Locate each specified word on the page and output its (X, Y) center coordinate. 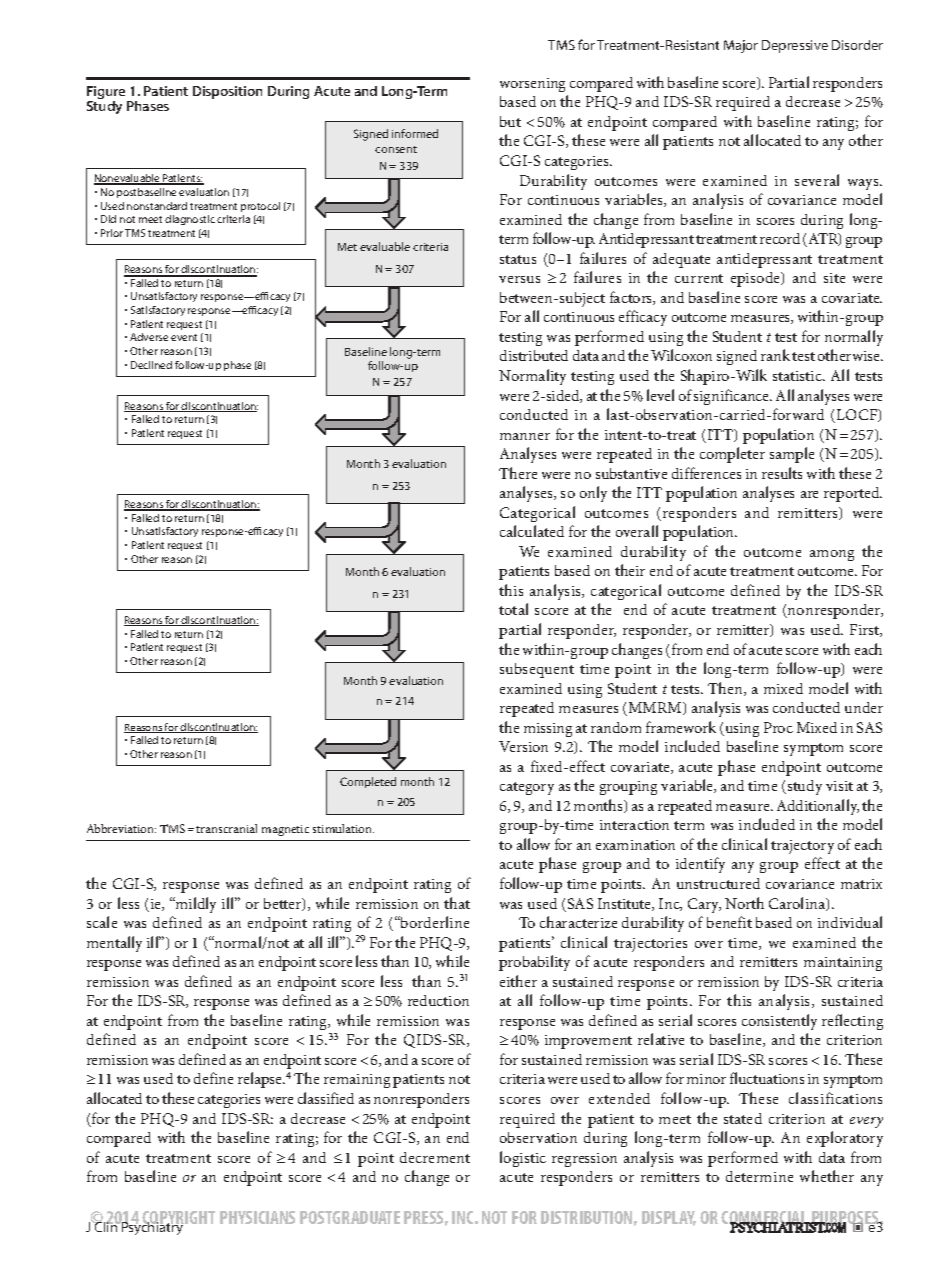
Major (741, 46)
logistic (523, 1159)
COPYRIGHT (178, 1219)
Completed (368, 782)
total (513, 609)
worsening (532, 85)
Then (726, 689)
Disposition (227, 92)
